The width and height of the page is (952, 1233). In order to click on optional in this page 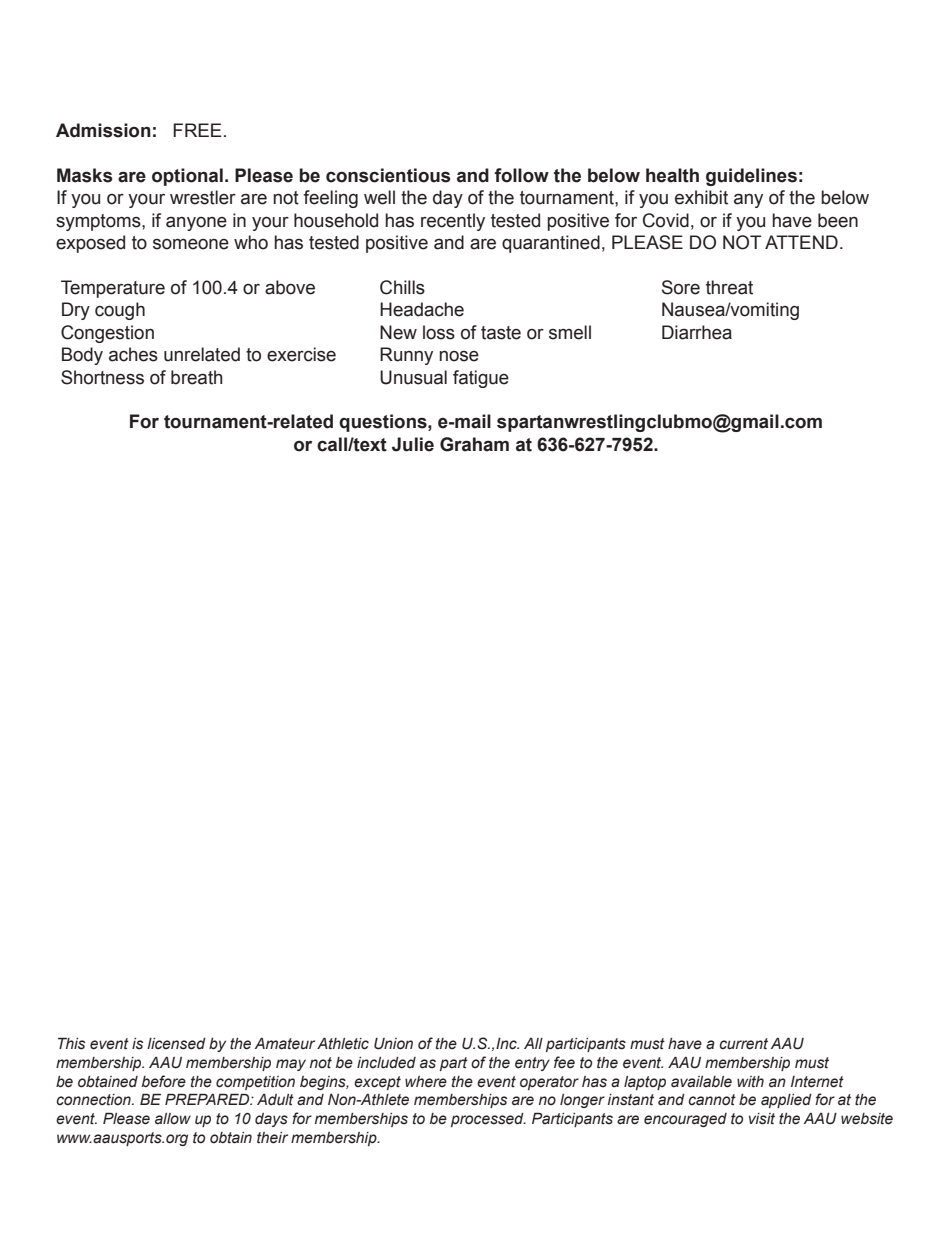, I will do `click(187, 177)`.
